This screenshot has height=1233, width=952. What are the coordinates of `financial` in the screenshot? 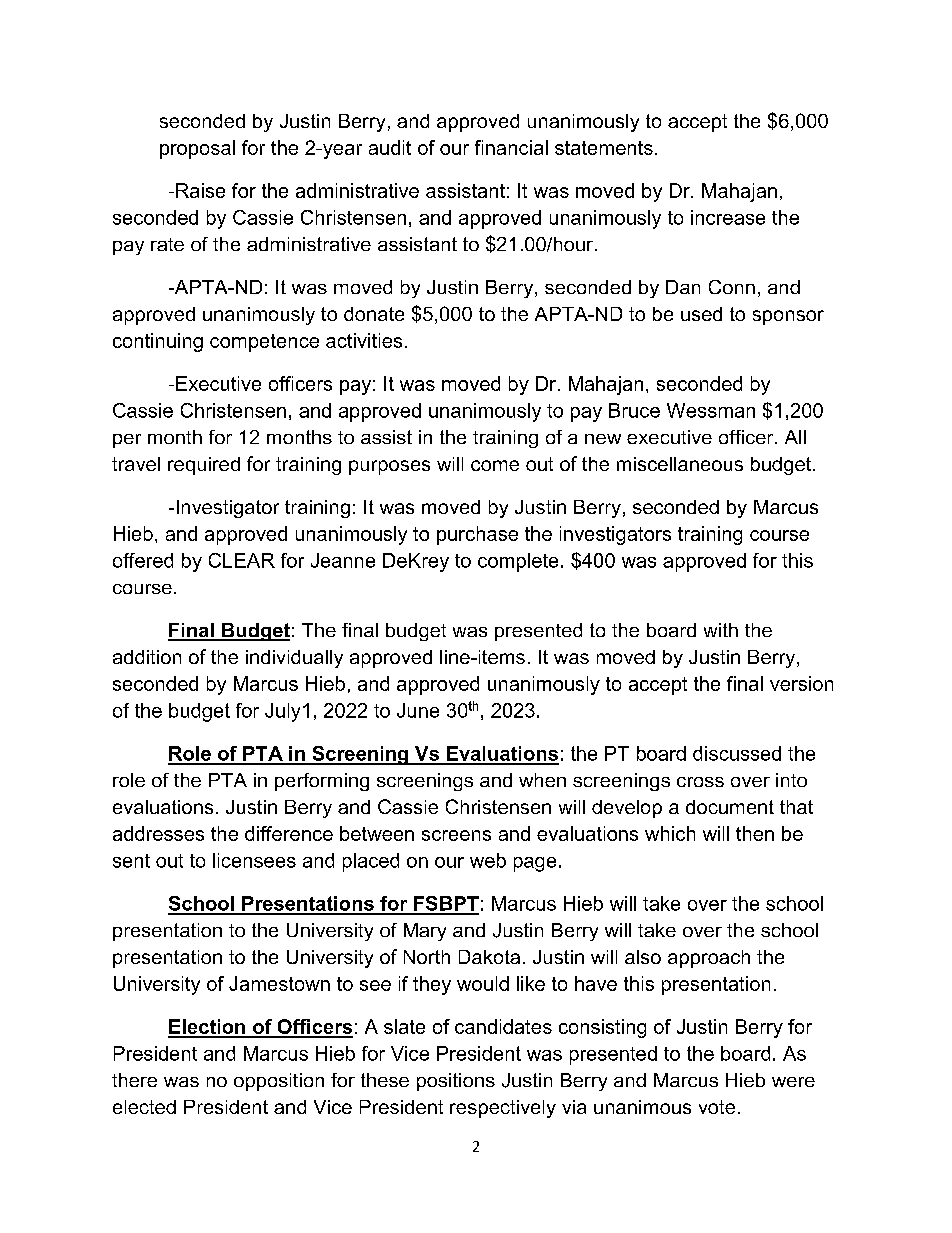 It's located at (511, 147).
